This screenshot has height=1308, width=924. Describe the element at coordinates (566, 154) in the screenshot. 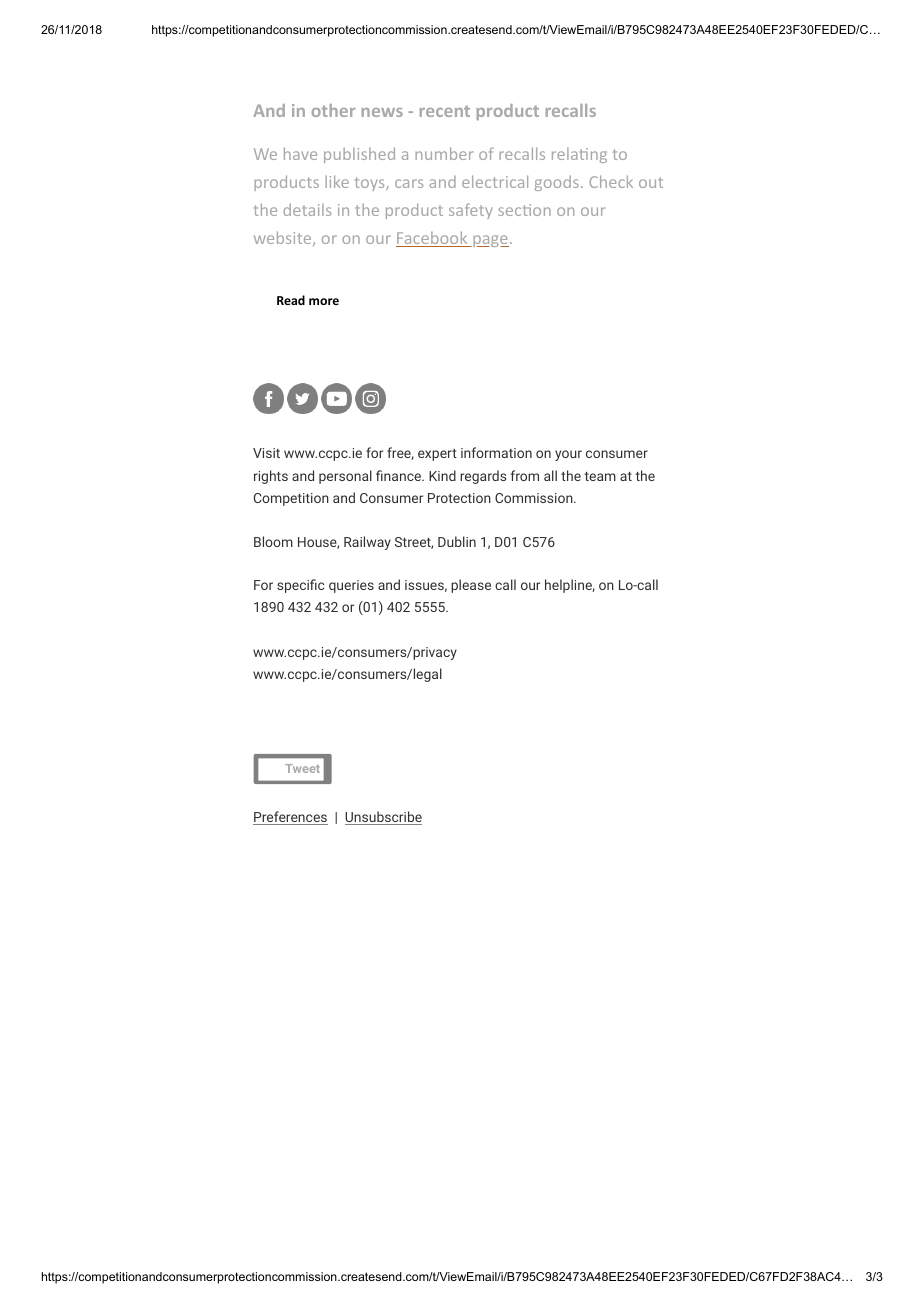

I see `rela` at that location.
